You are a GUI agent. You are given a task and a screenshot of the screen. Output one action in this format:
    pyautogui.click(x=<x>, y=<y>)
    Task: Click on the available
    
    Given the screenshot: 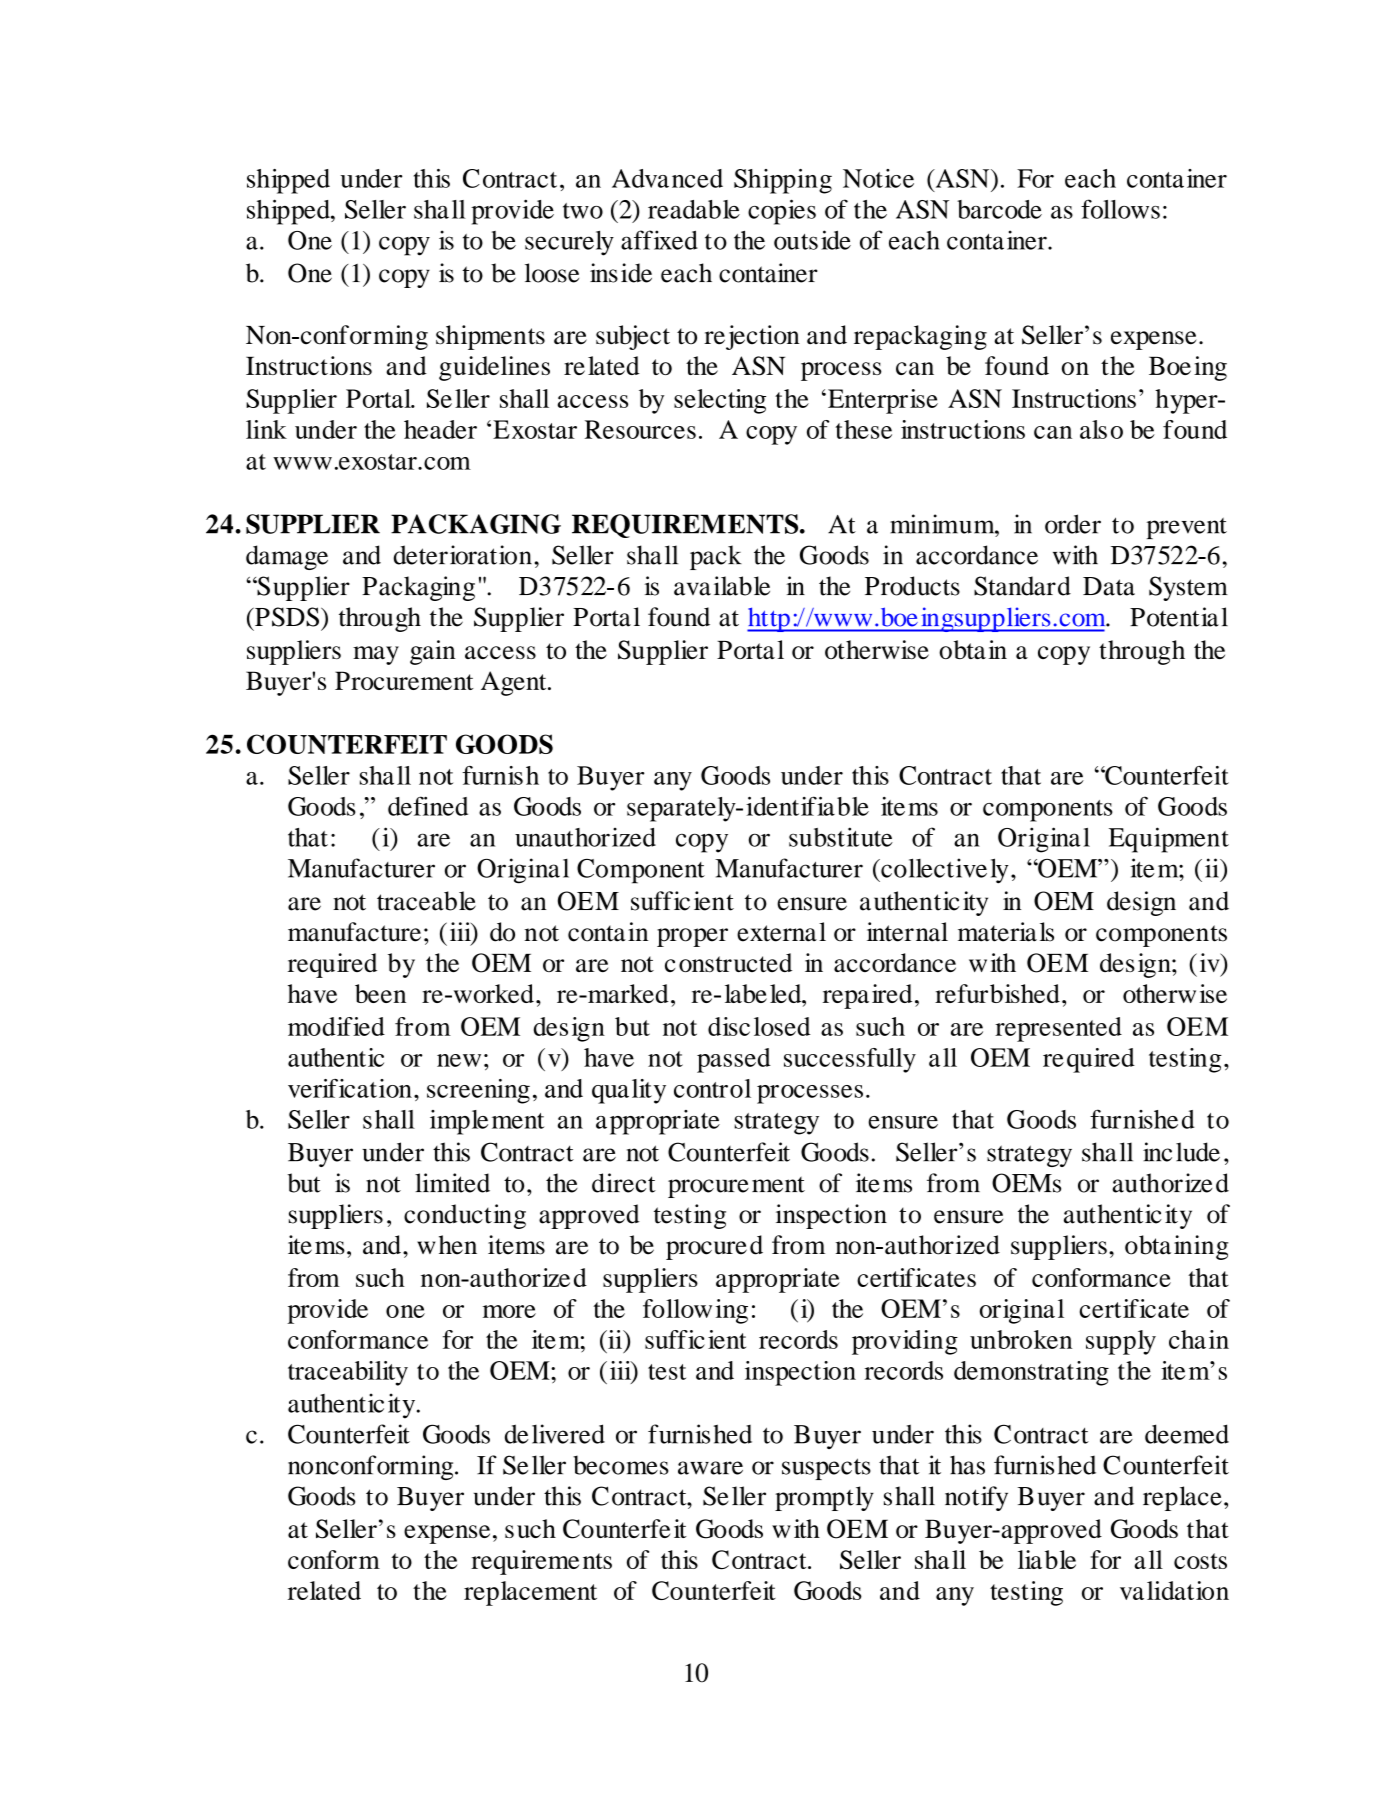 What is the action you would take?
    pyautogui.click(x=722, y=586)
